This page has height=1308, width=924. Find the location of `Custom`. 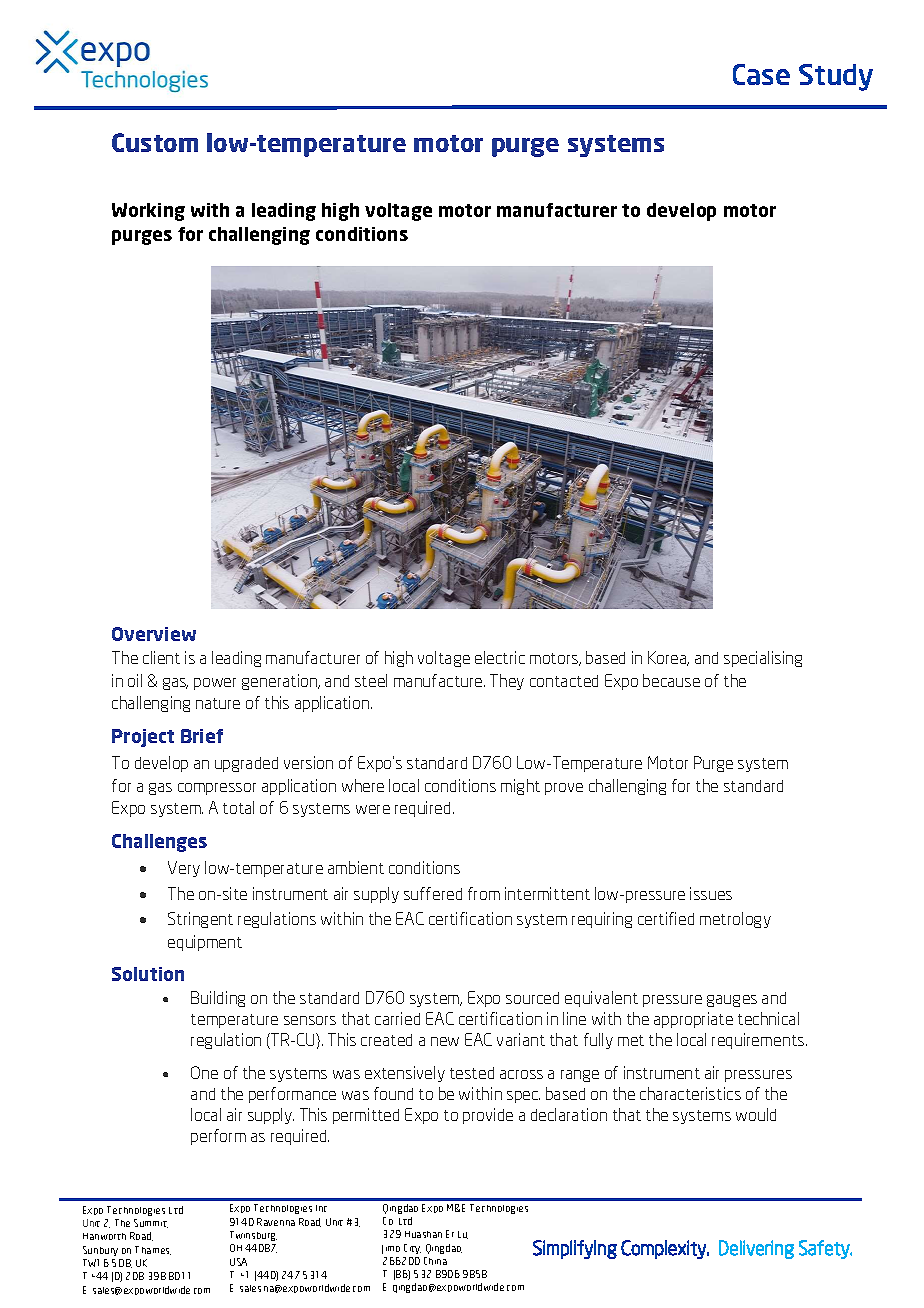

Custom is located at coordinates (155, 142).
